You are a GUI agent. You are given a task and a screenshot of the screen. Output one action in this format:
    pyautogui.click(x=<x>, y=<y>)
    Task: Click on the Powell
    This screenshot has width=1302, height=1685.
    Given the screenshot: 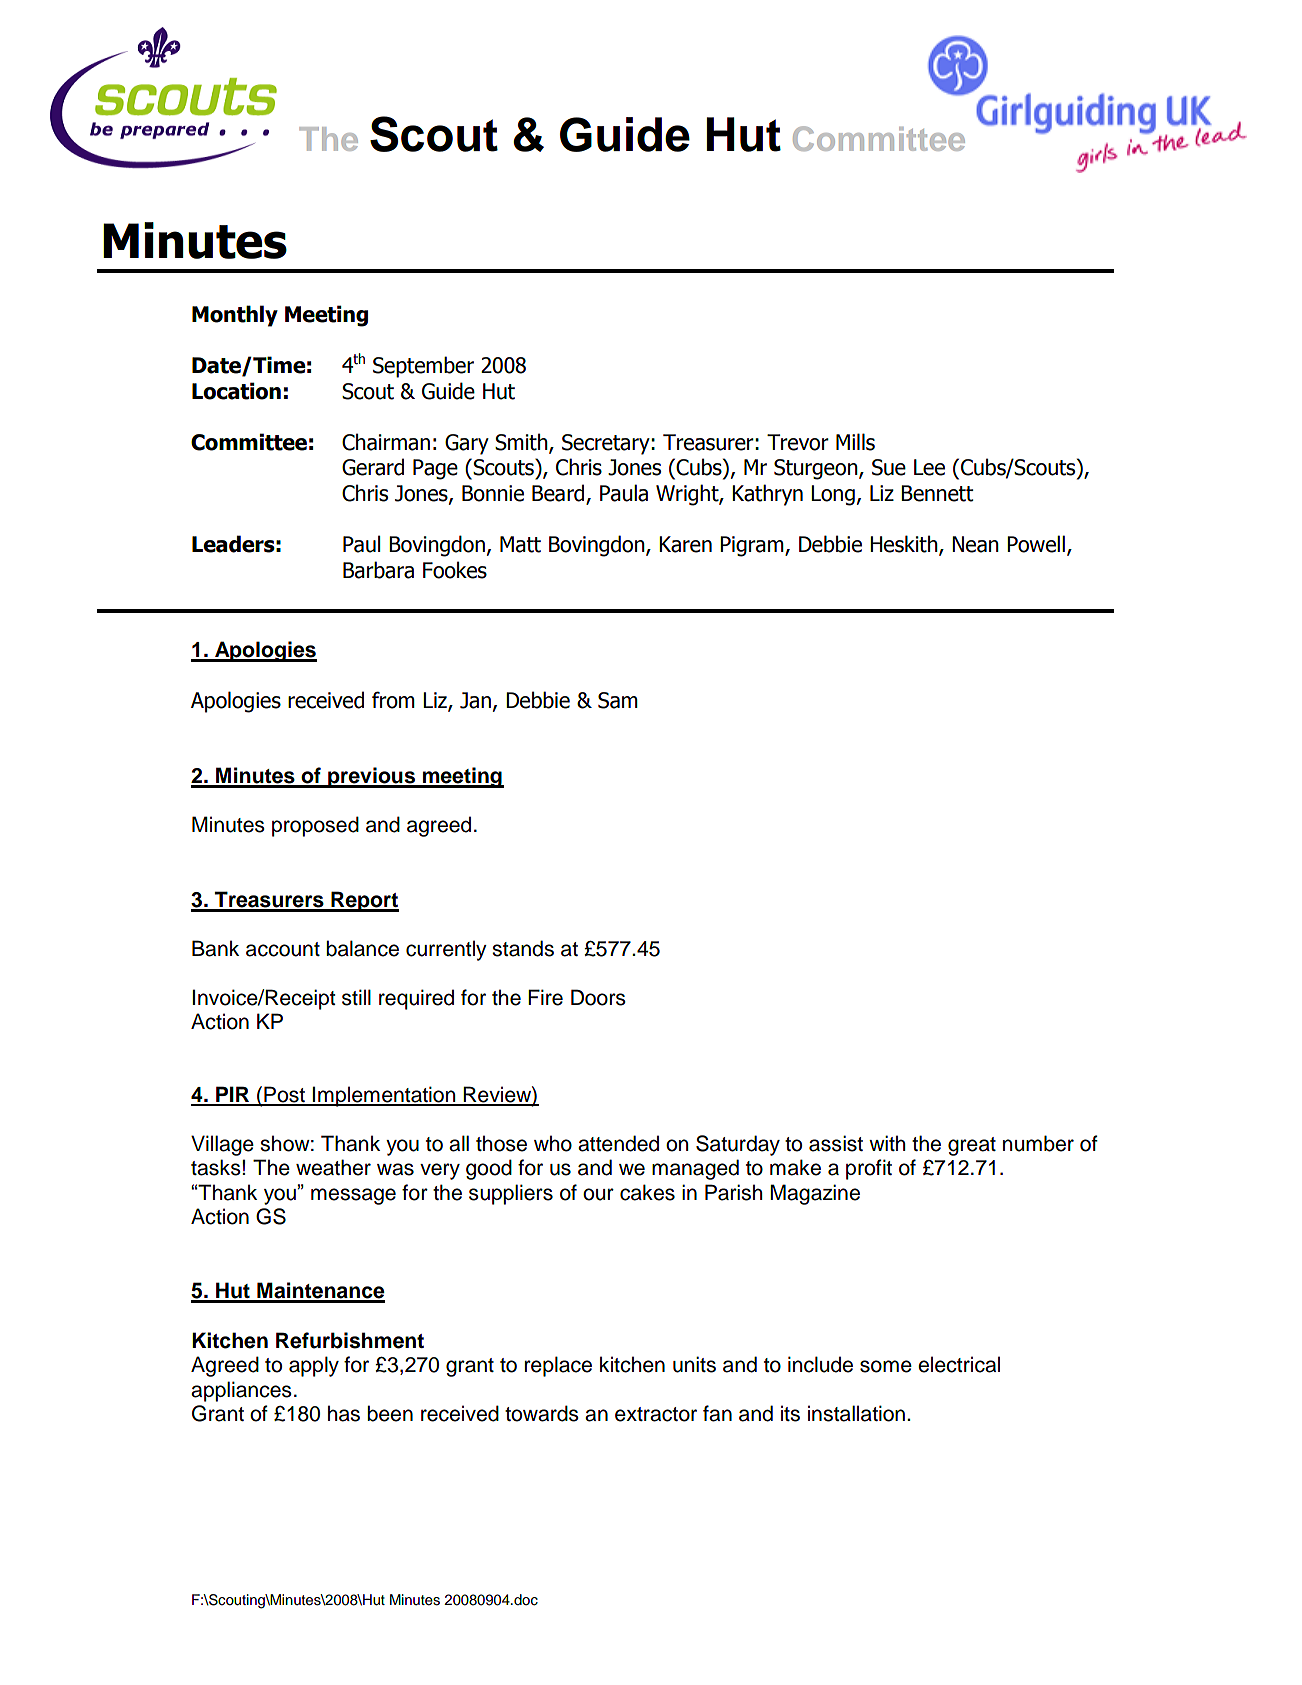 What is the action you would take?
    pyautogui.click(x=1036, y=544)
